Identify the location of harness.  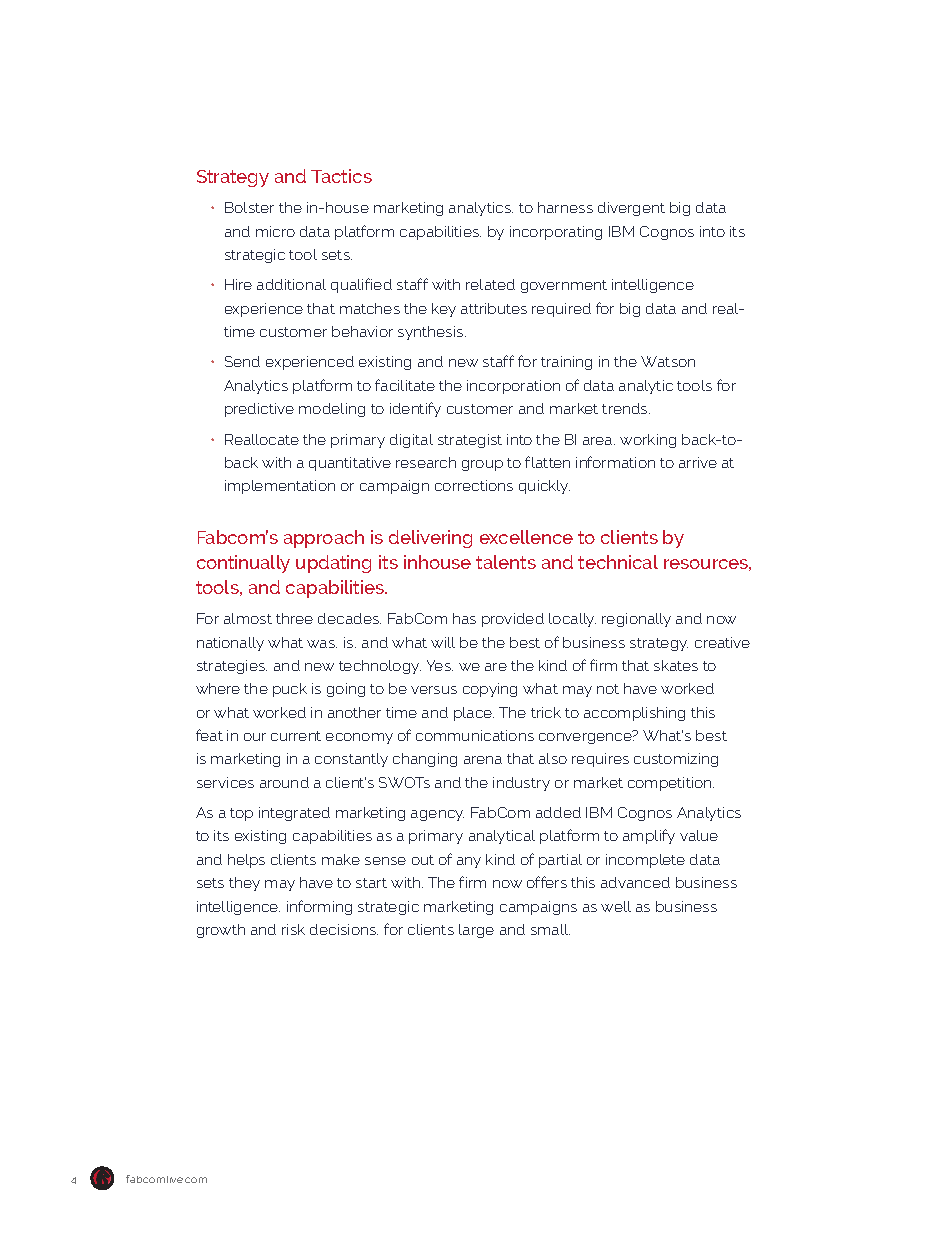
(565, 207).
